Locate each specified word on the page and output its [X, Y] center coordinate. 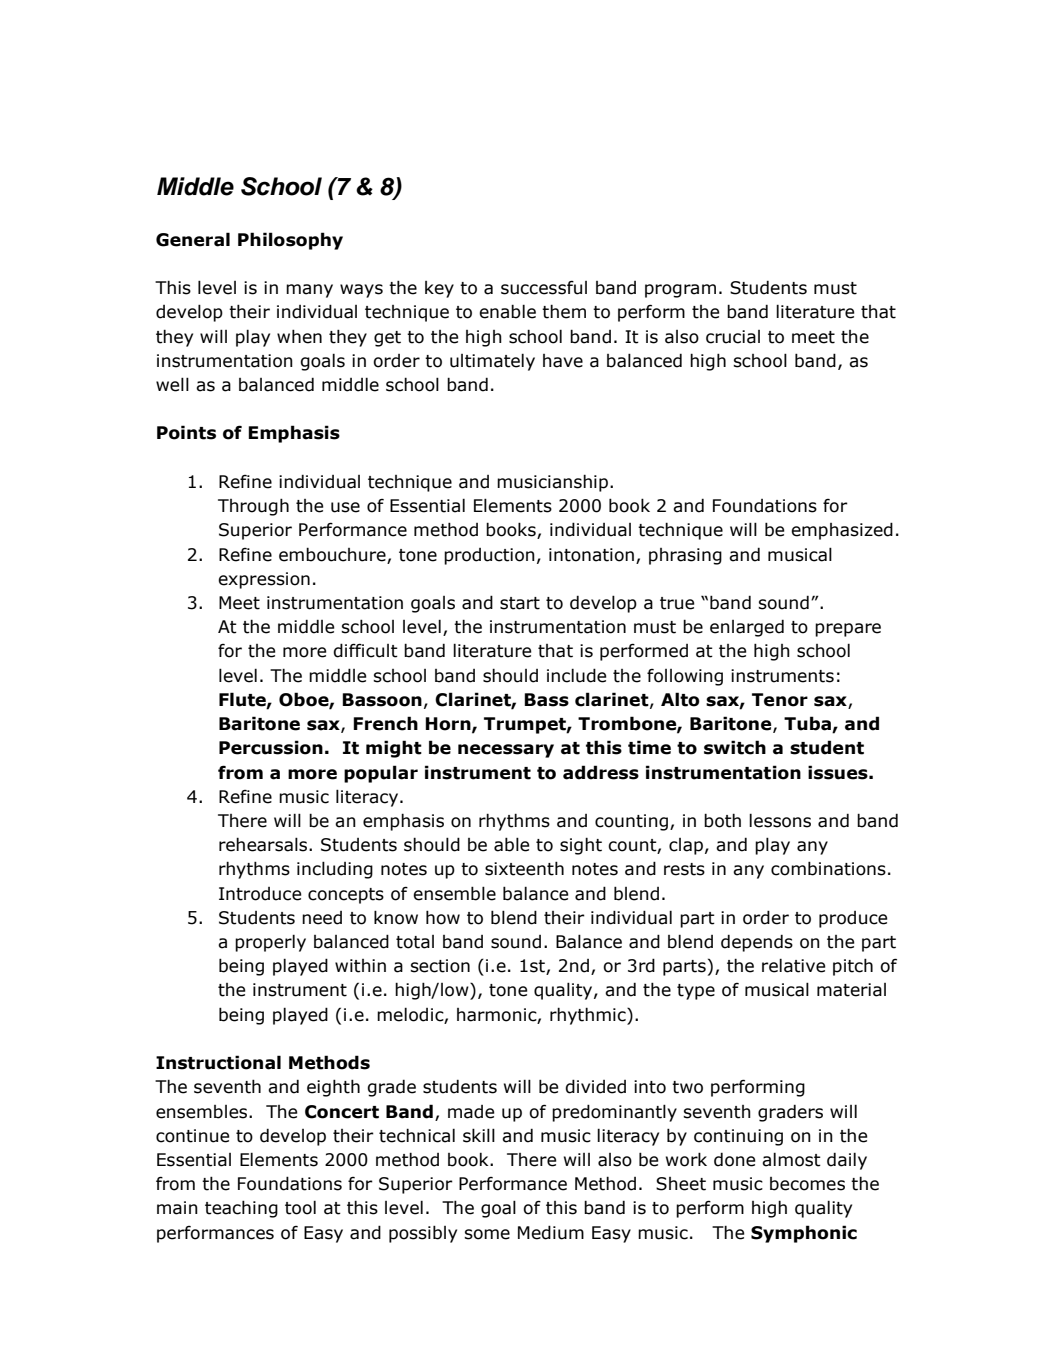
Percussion [271, 747]
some [487, 1234]
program [680, 291]
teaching [241, 1209]
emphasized [842, 531]
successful [544, 288]
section [440, 966]
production [489, 556]
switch [735, 747]
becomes [807, 1184]
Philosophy [290, 241]
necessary [506, 751]
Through [253, 507]
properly [270, 943]
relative [794, 965]
